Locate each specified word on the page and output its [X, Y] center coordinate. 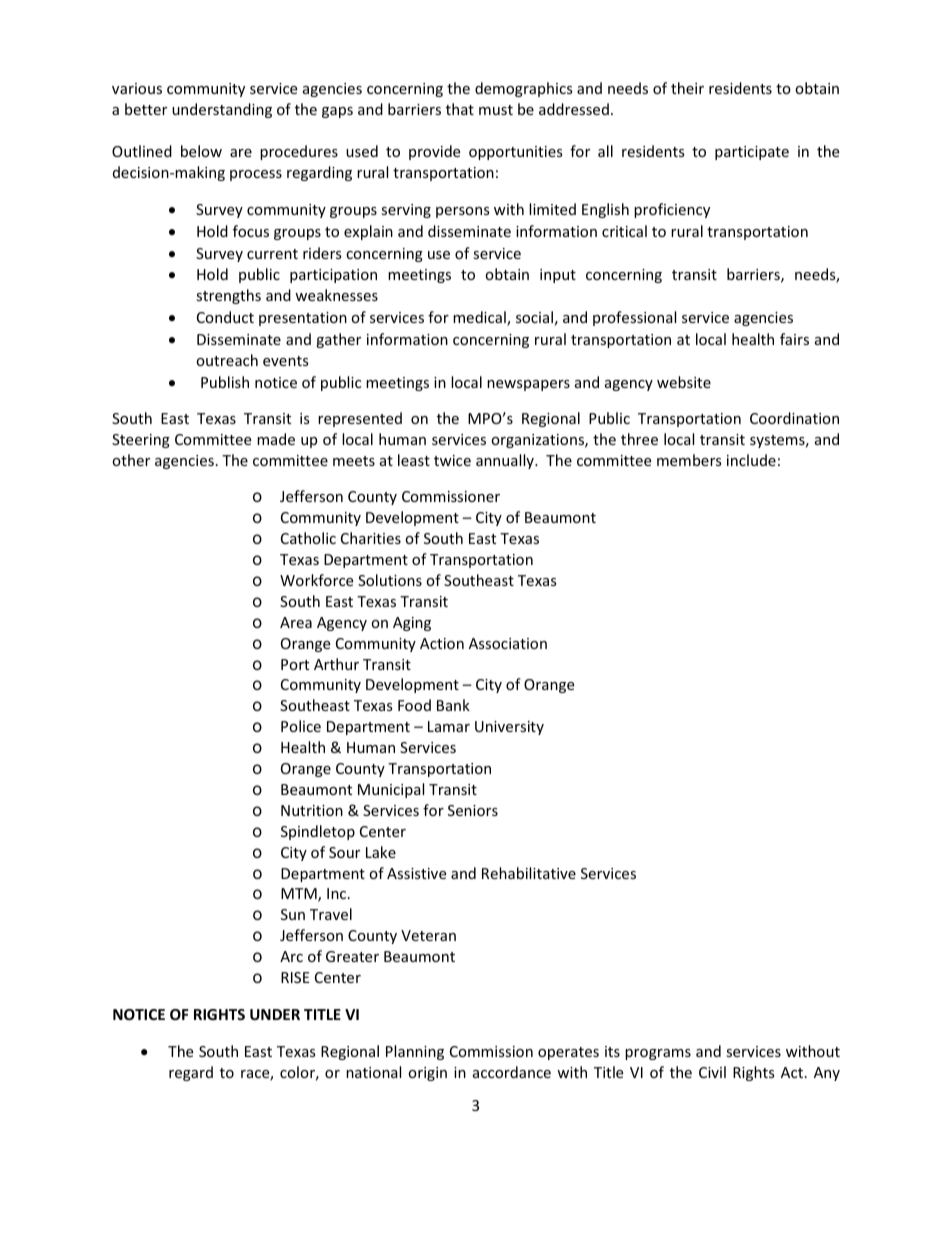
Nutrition [312, 810]
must [496, 110]
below [201, 151]
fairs [794, 339]
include [751, 460]
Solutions [390, 580]
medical [480, 318]
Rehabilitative [529, 873]
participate [752, 153]
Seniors [473, 810]
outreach [227, 360]
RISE [295, 977]
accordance [512, 1072]
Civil [712, 1072]
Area [296, 622]
